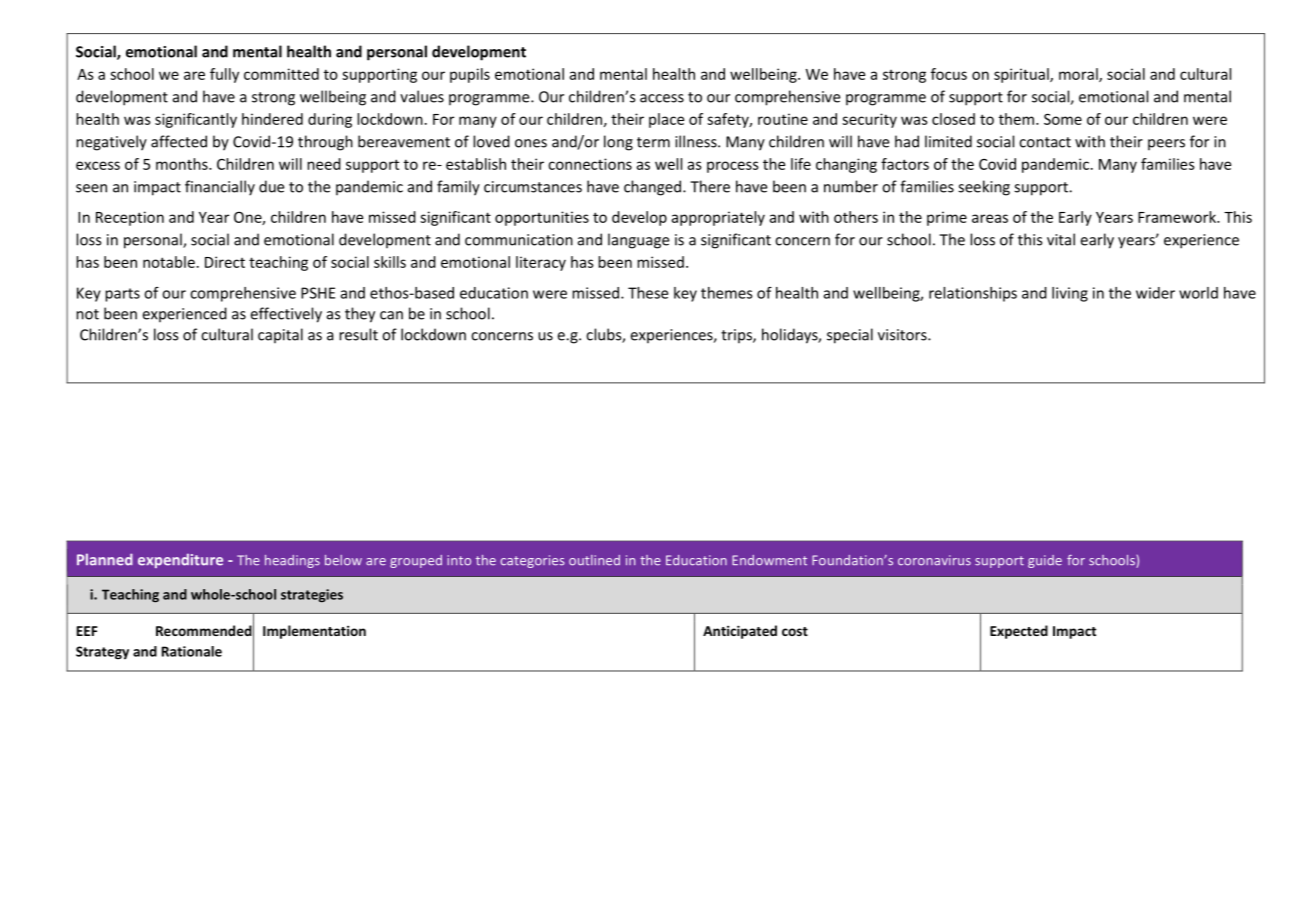 This image has width=1308, height=924. I want to click on trips, so click(737, 336).
